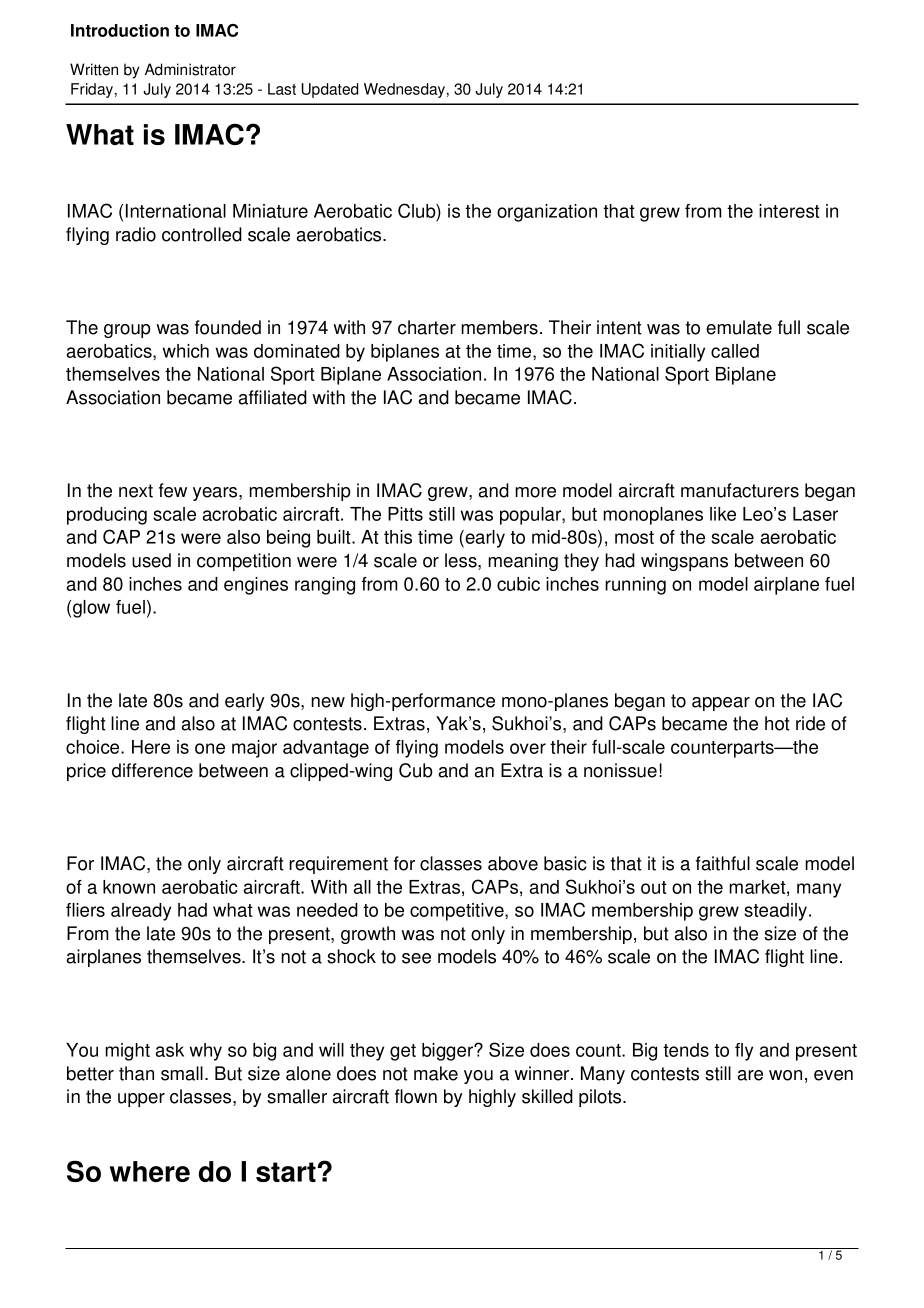  I want to click on manufacturers, so click(740, 490).
